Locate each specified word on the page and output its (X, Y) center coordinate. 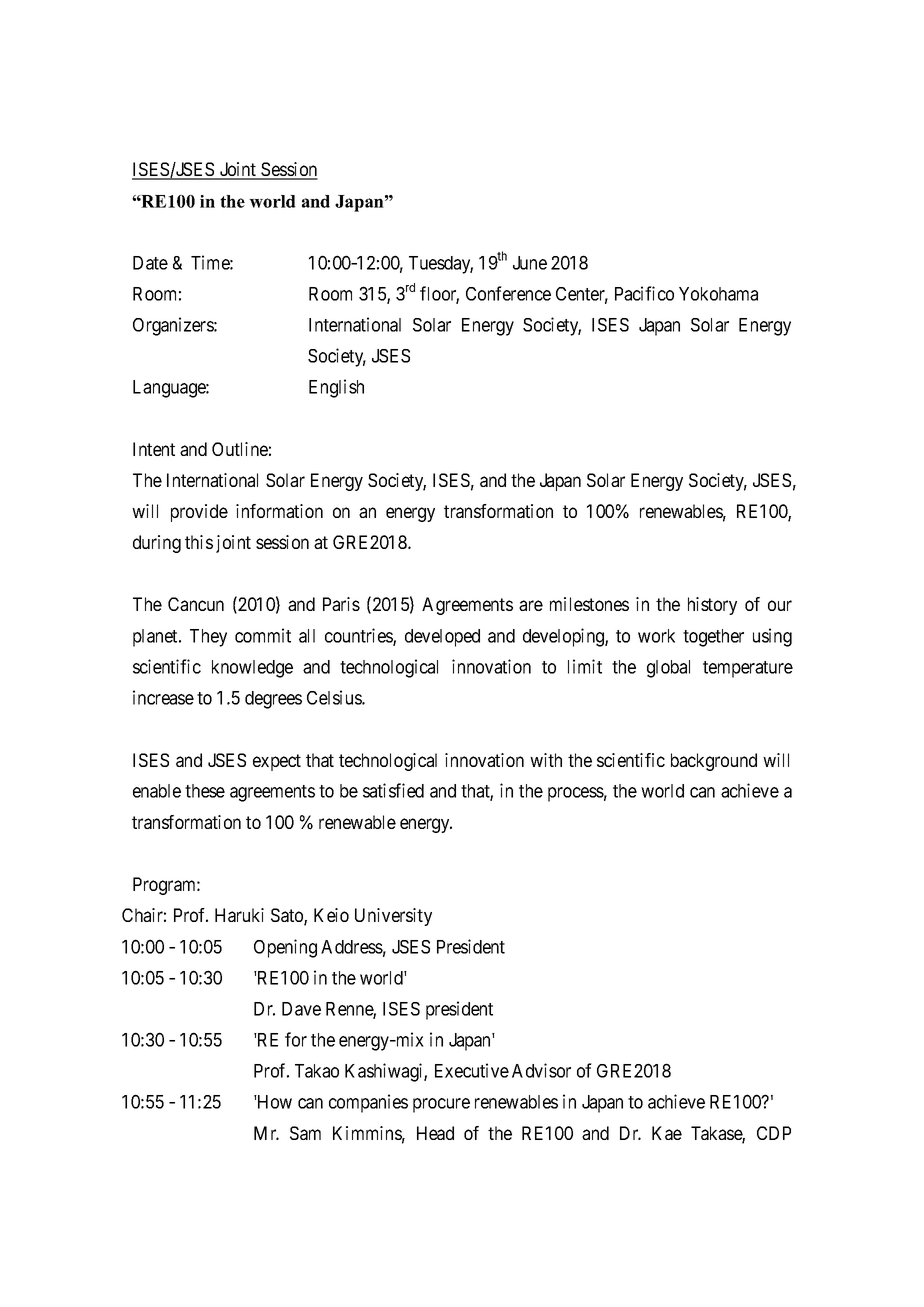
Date (150, 263)
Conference (508, 293)
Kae (667, 1133)
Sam (305, 1133)
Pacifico (644, 293)
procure (441, 1105)
